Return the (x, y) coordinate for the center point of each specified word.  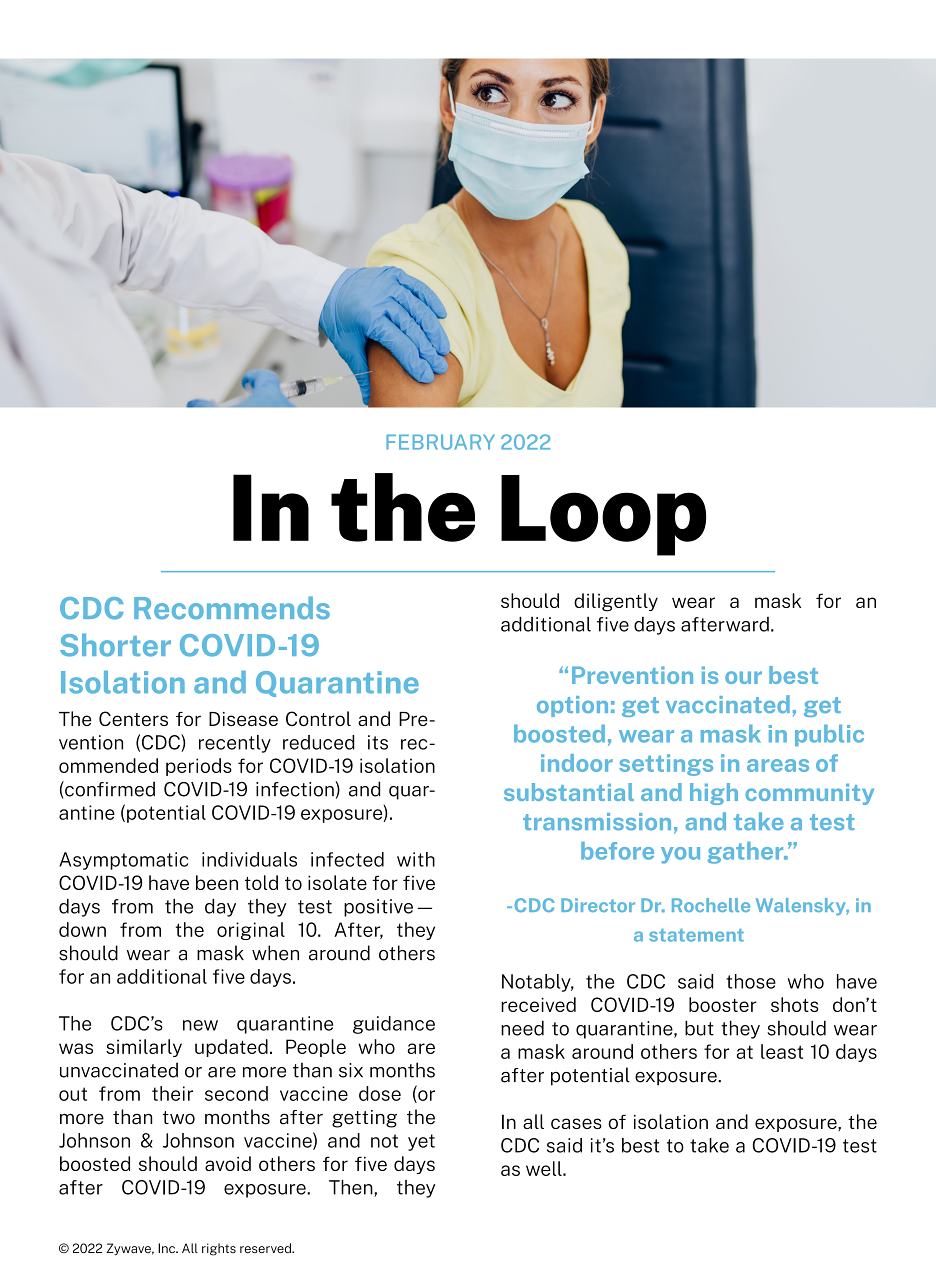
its (378, 742)
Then (352, 1188)
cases (576, 1123)
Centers (133, 718)
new (200, 1025)
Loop (603, 515)
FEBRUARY (440, 442)
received (538, 1004)
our (743, 677)
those (751, 981)
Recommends (232, 608)
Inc (167, 1248)
